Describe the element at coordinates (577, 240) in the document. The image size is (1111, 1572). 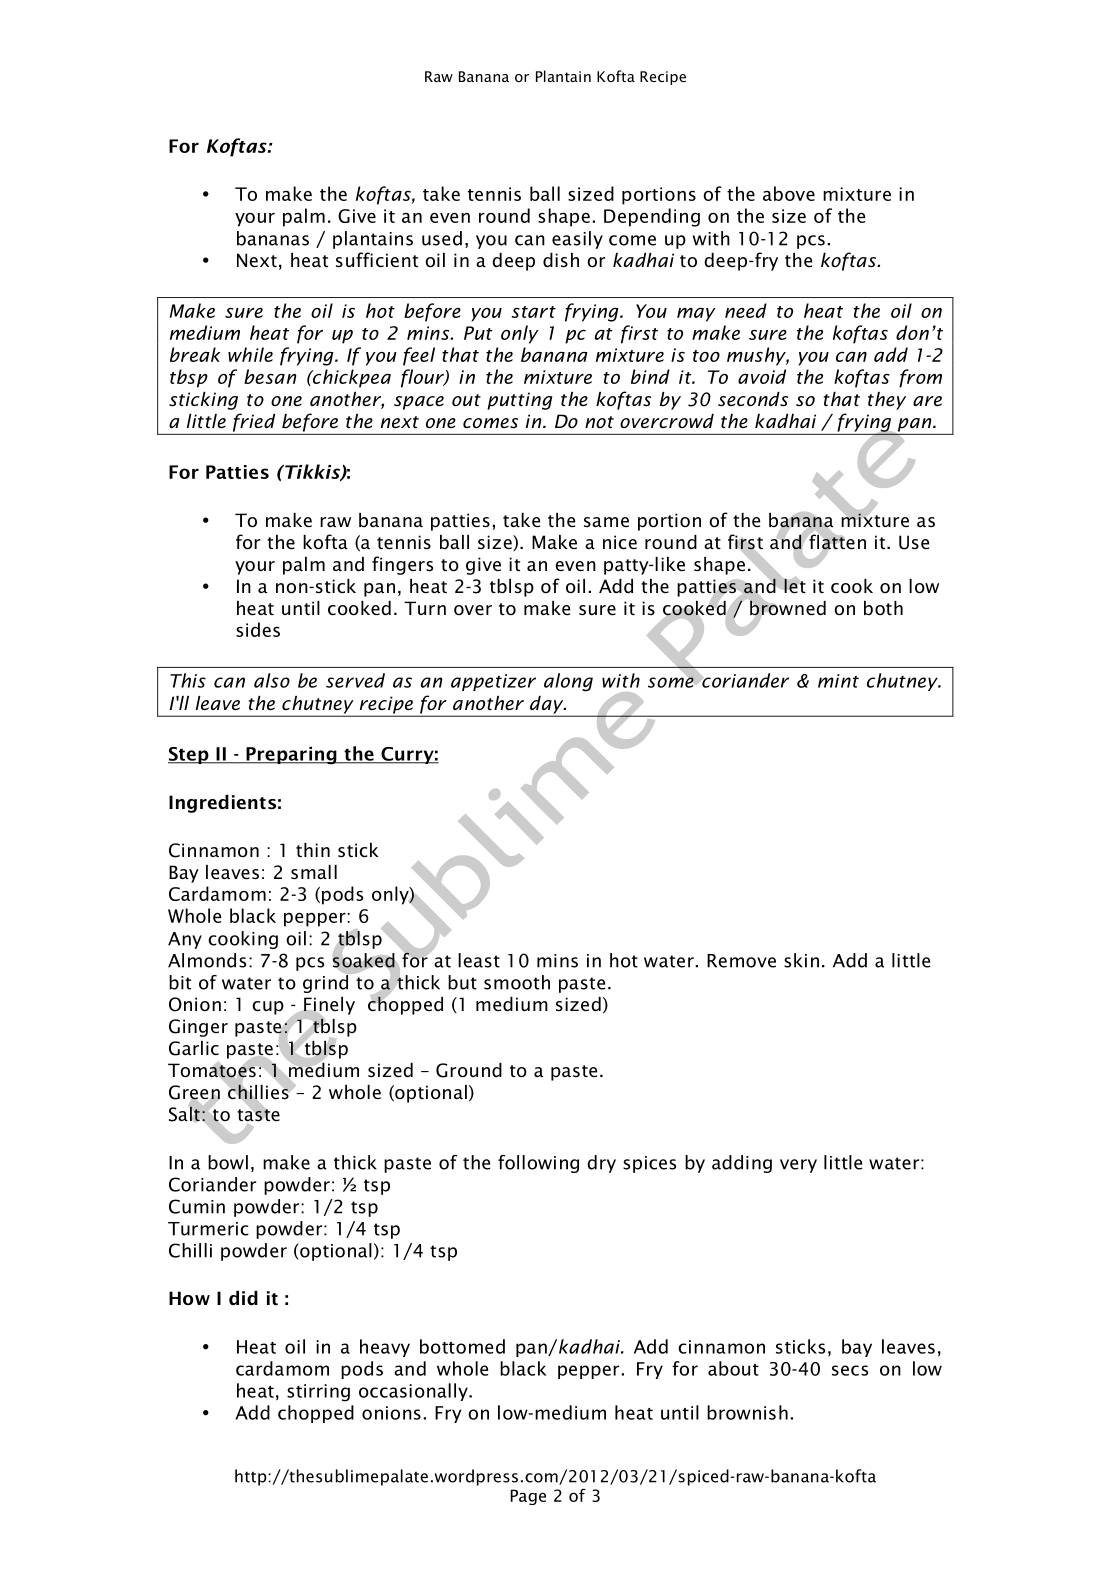
I see `easily` at that location.
